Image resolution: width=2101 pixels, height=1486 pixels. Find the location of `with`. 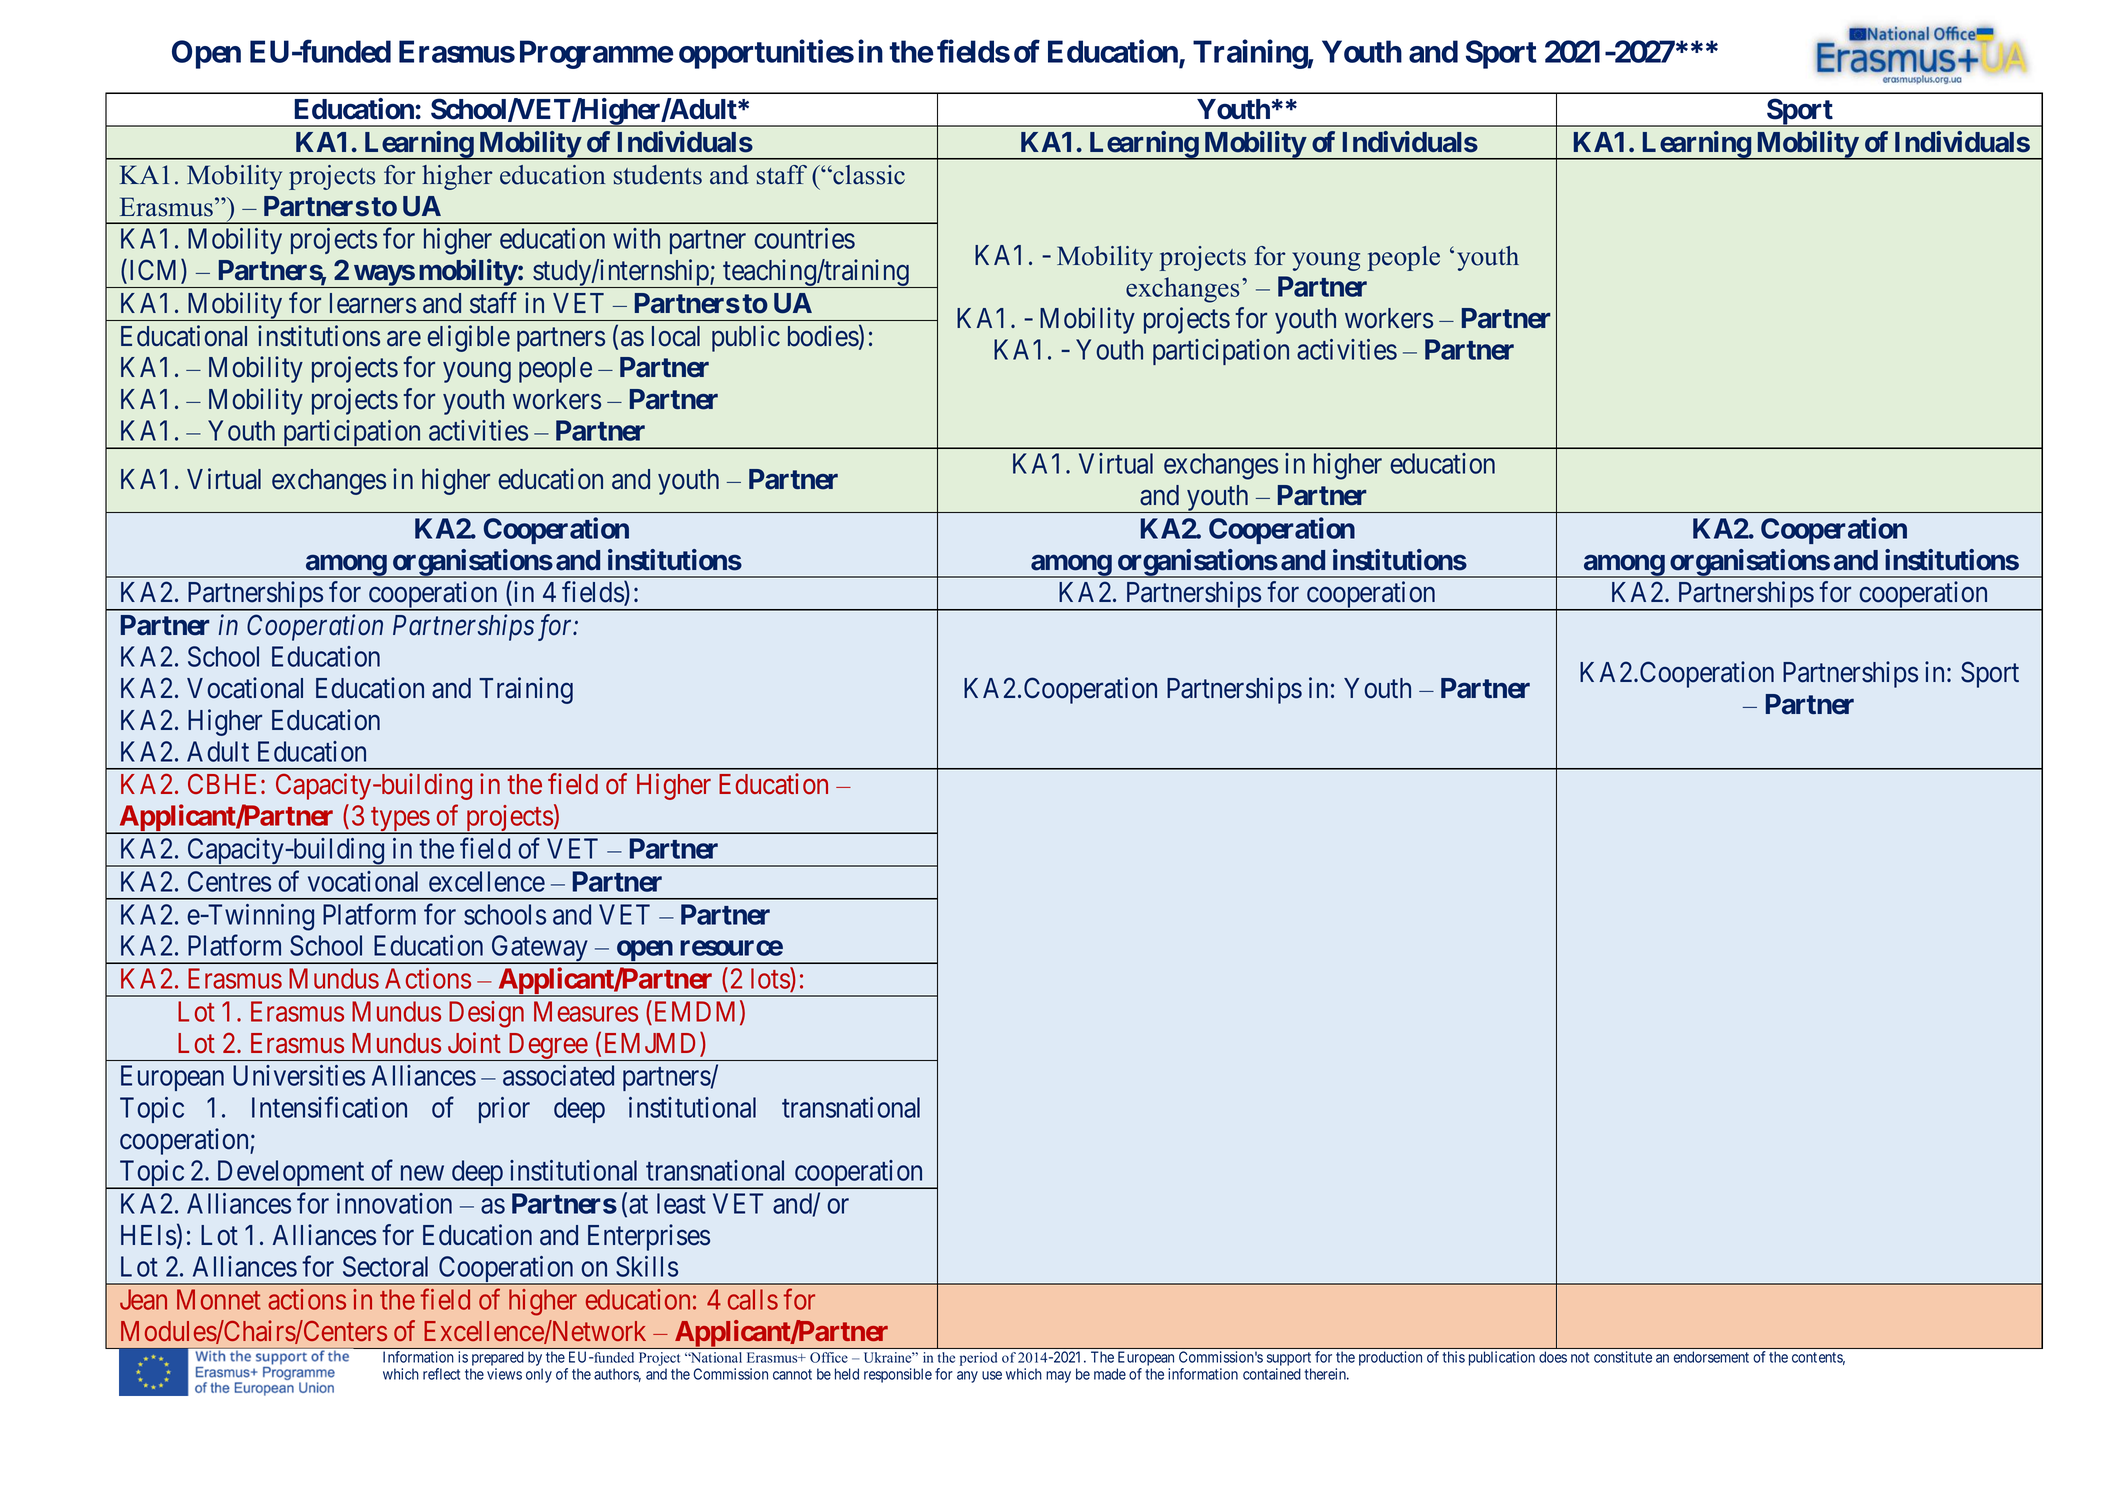

with is located at coordinates (636, 238).
